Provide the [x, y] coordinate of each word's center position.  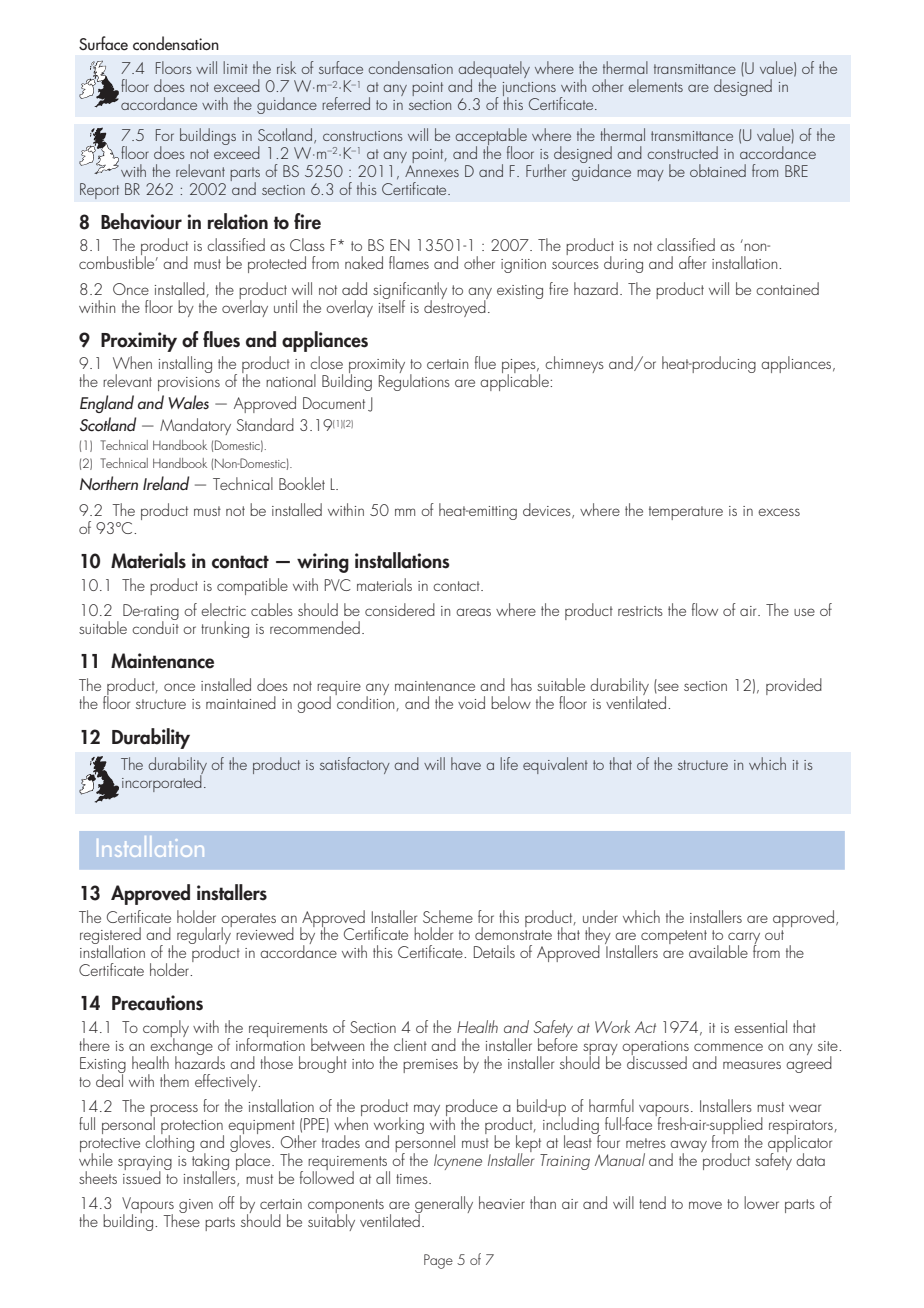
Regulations [414, 381]
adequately [494, 71]
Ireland [166, 483]
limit [235, 67]
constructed [682, 152]
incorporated [162, 782]
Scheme [448, 916]
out [774, 935]
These [181, 1219]
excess [779, 512]
